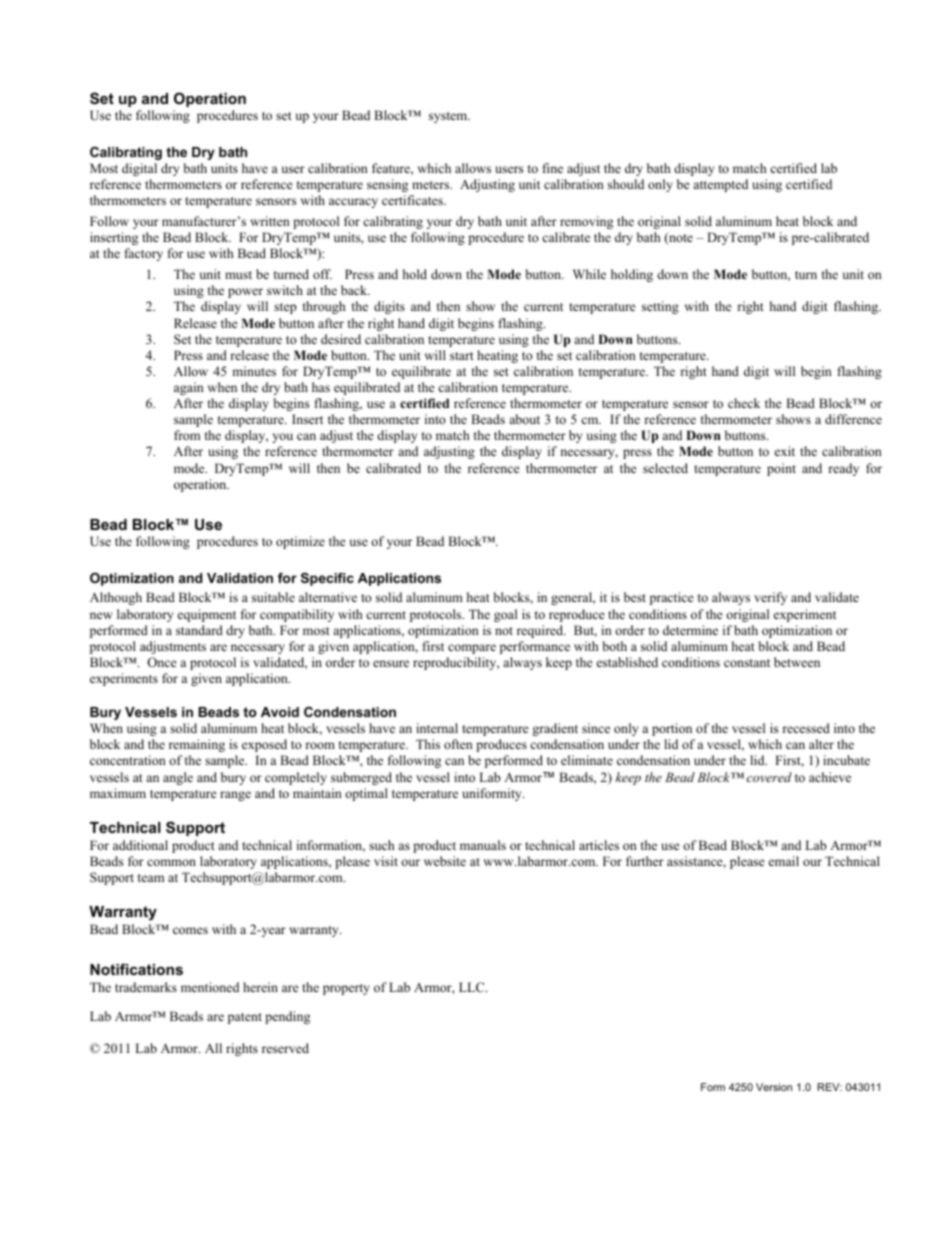 The height and width of the document is (1233, 952). Describe the element at coordinates (270, 221) in the document. I see `written` at that location.
